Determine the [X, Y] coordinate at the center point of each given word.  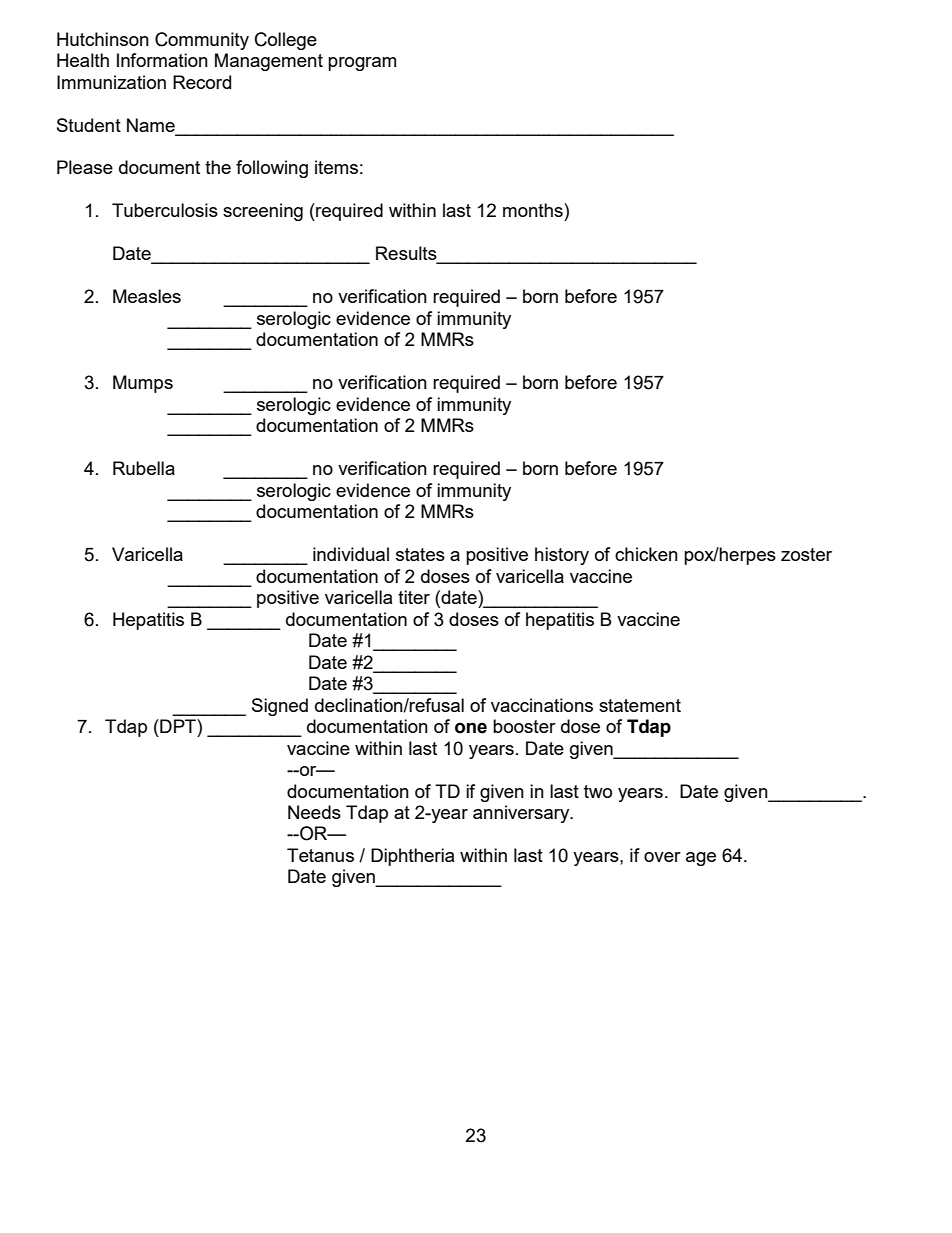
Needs [314, 812]
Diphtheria [412, 857]
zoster [806, 554]
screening [263, 212]
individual [351, 554]
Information [162, 60]
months [534, 210]
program [362, 64]
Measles [147, 296]
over [662, 857]
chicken [646, 554]
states [420, 554]
